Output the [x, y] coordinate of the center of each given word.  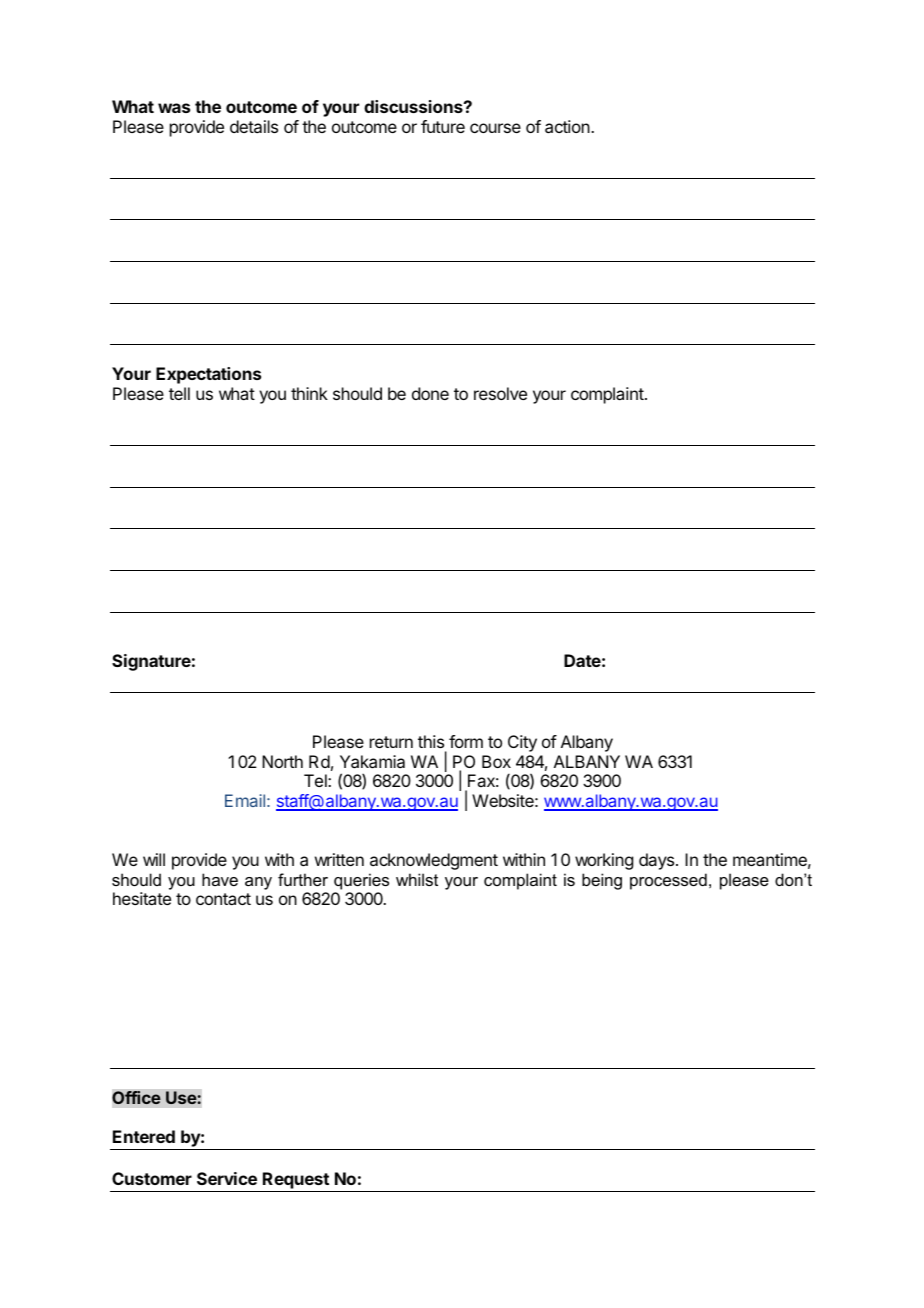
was [174, 108]
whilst [417, 879]
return [391, 742]
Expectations [208, 375]
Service [227, 1178]
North [282, 761]
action [568, 126]
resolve [500, 393]
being [602, 881]
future [443, 126]
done [430, 393]
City [522, 743]
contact [223, 899]
